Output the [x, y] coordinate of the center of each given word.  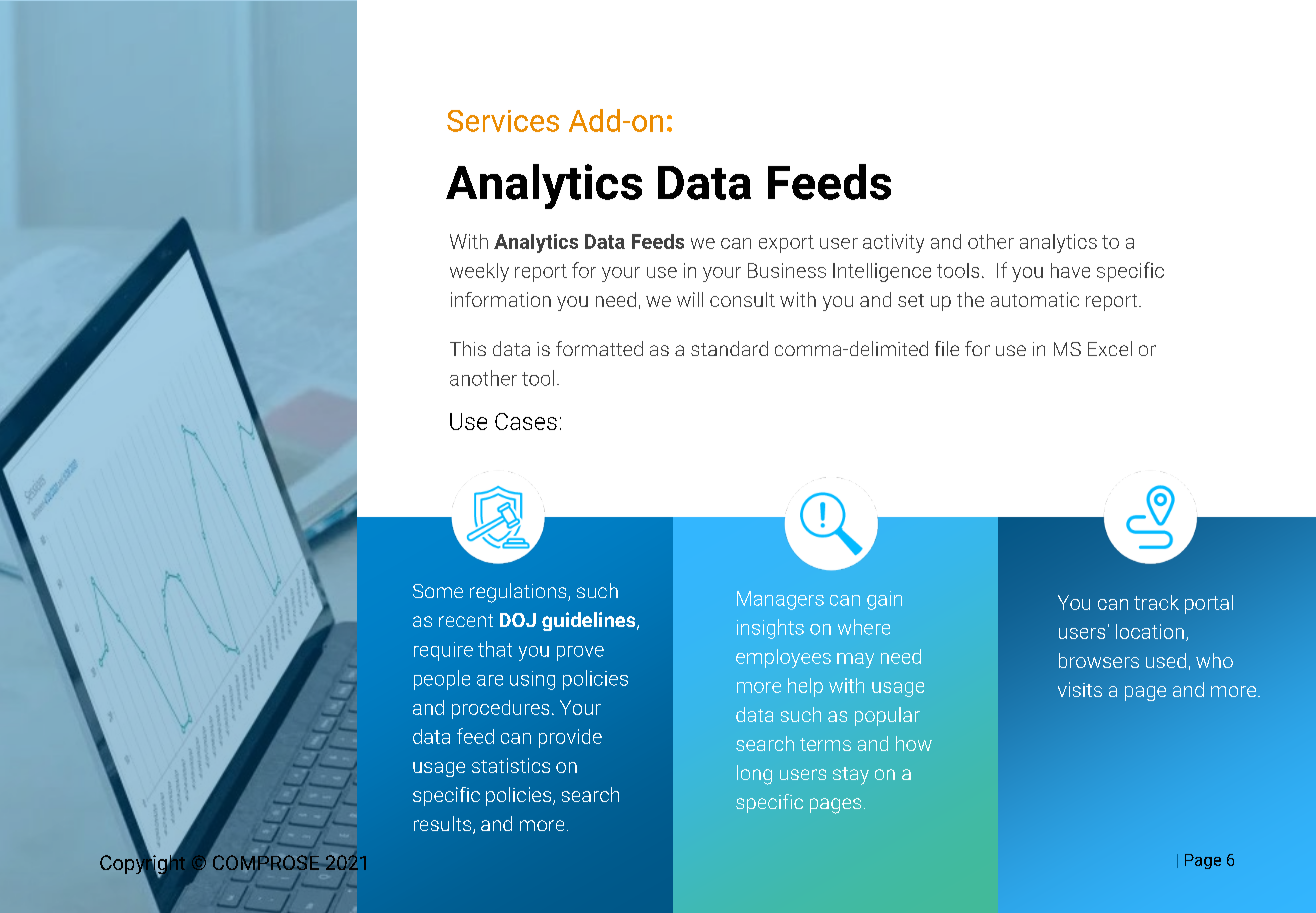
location [1150, 631]
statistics [511, 765]
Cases [526, 421]
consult [742, 299]
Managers [780, 600]
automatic [1035, 299]
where [864, 627]
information [501, 299]
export [786, 244]
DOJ [518, 620]
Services [503, 121]
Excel [1110, 348]
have [1070, 270]
